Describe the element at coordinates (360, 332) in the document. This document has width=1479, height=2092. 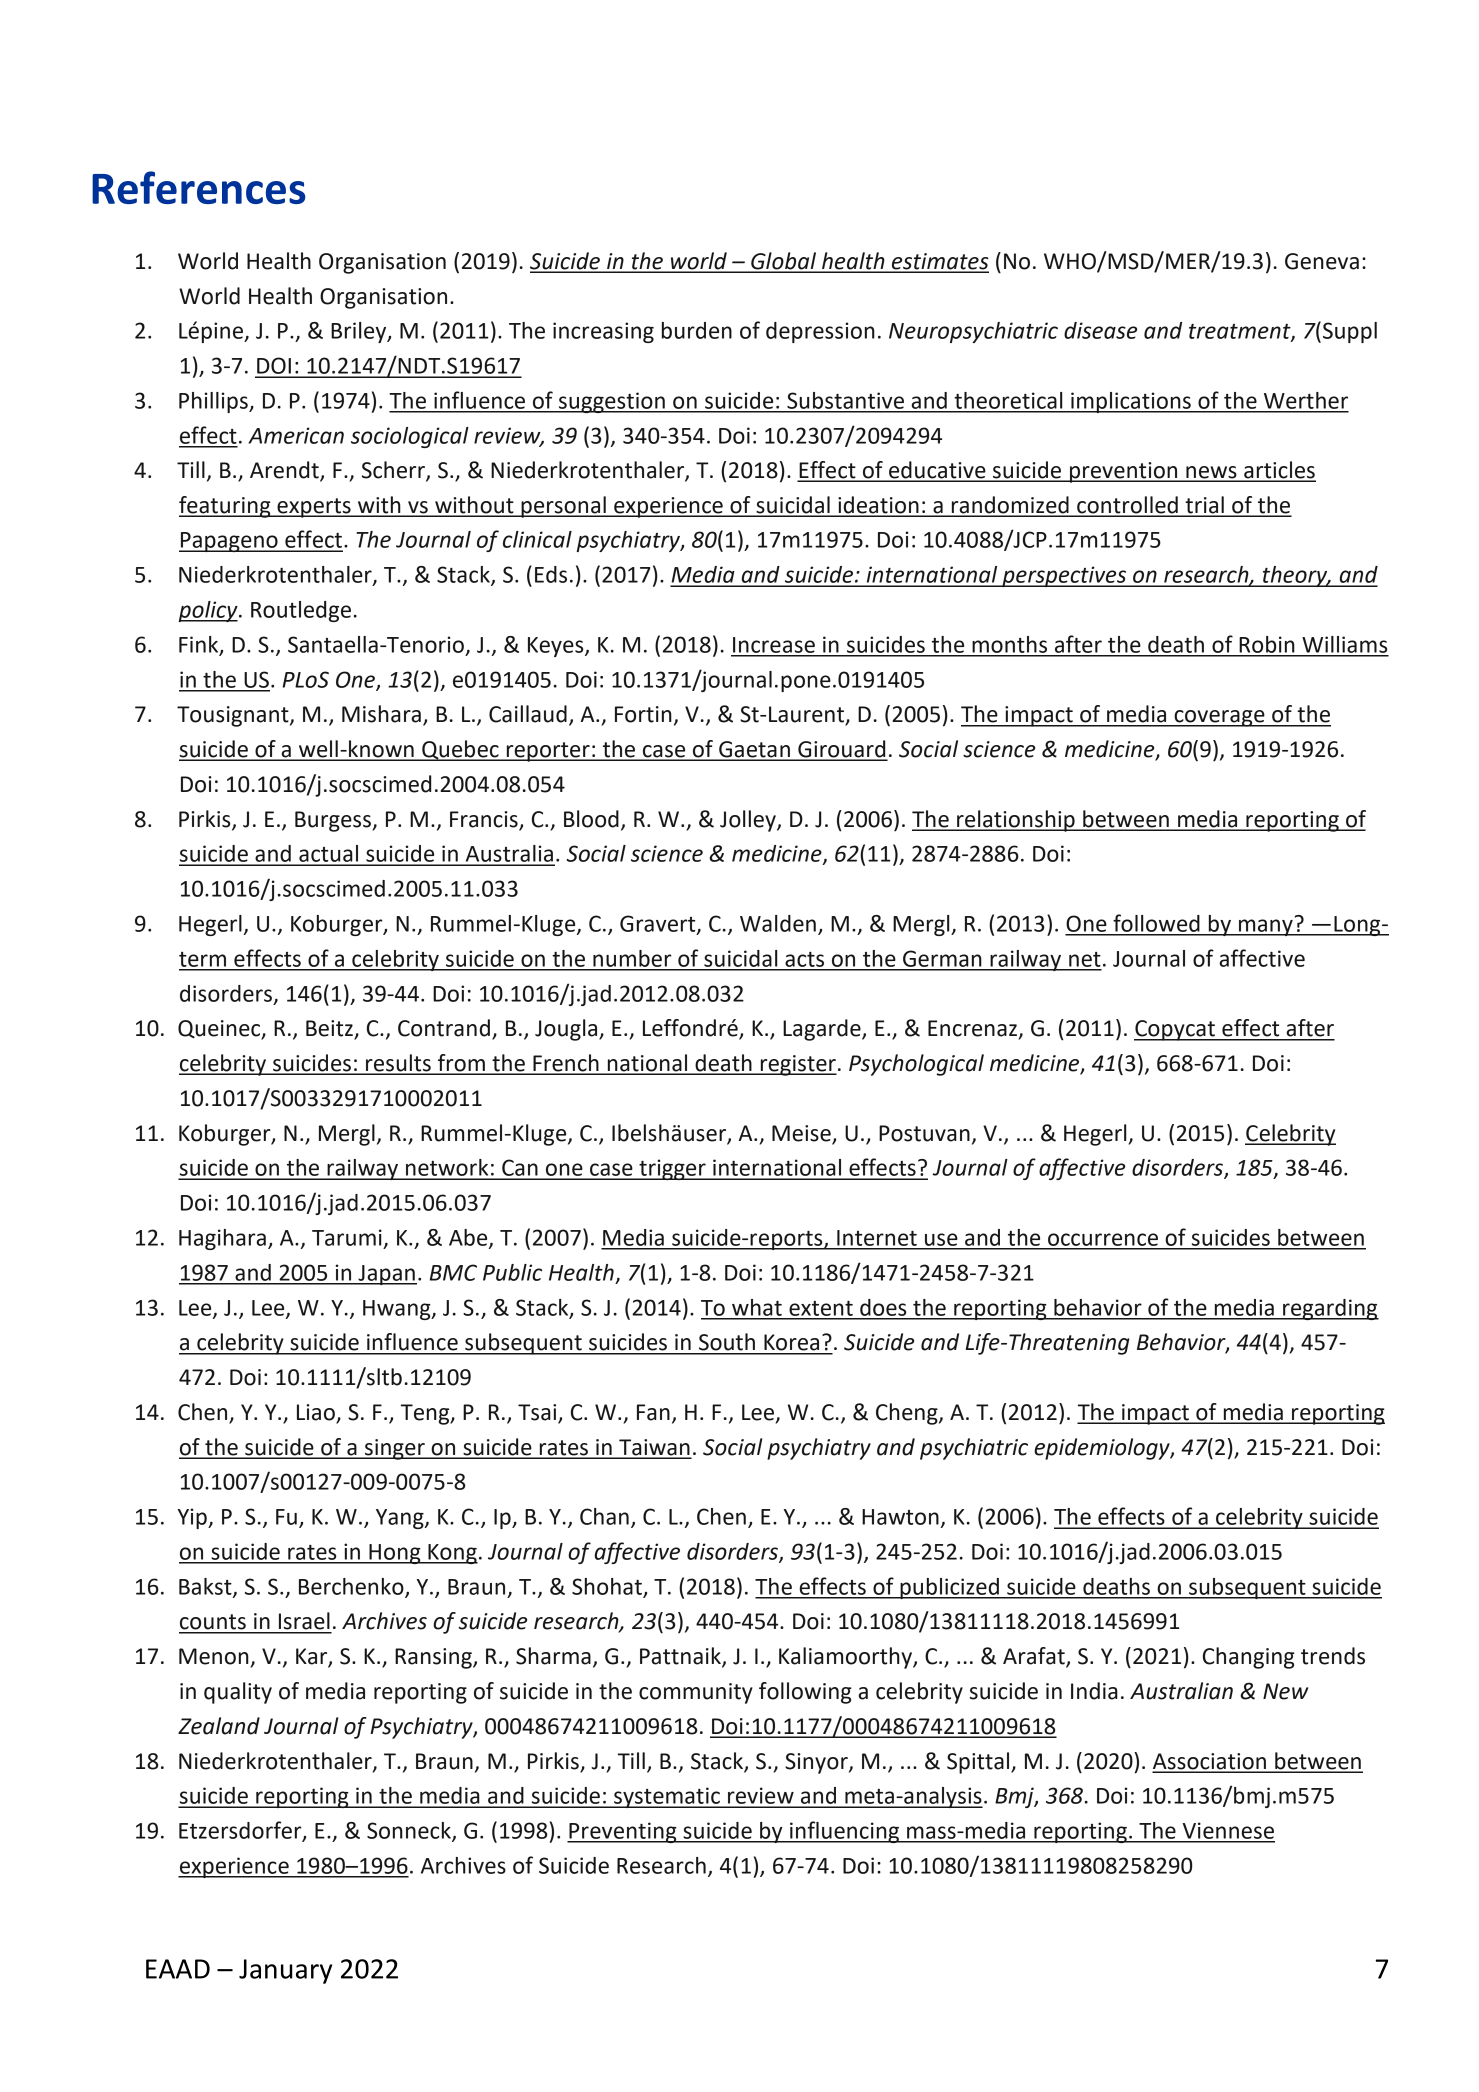
I see `Briley` at that location.
